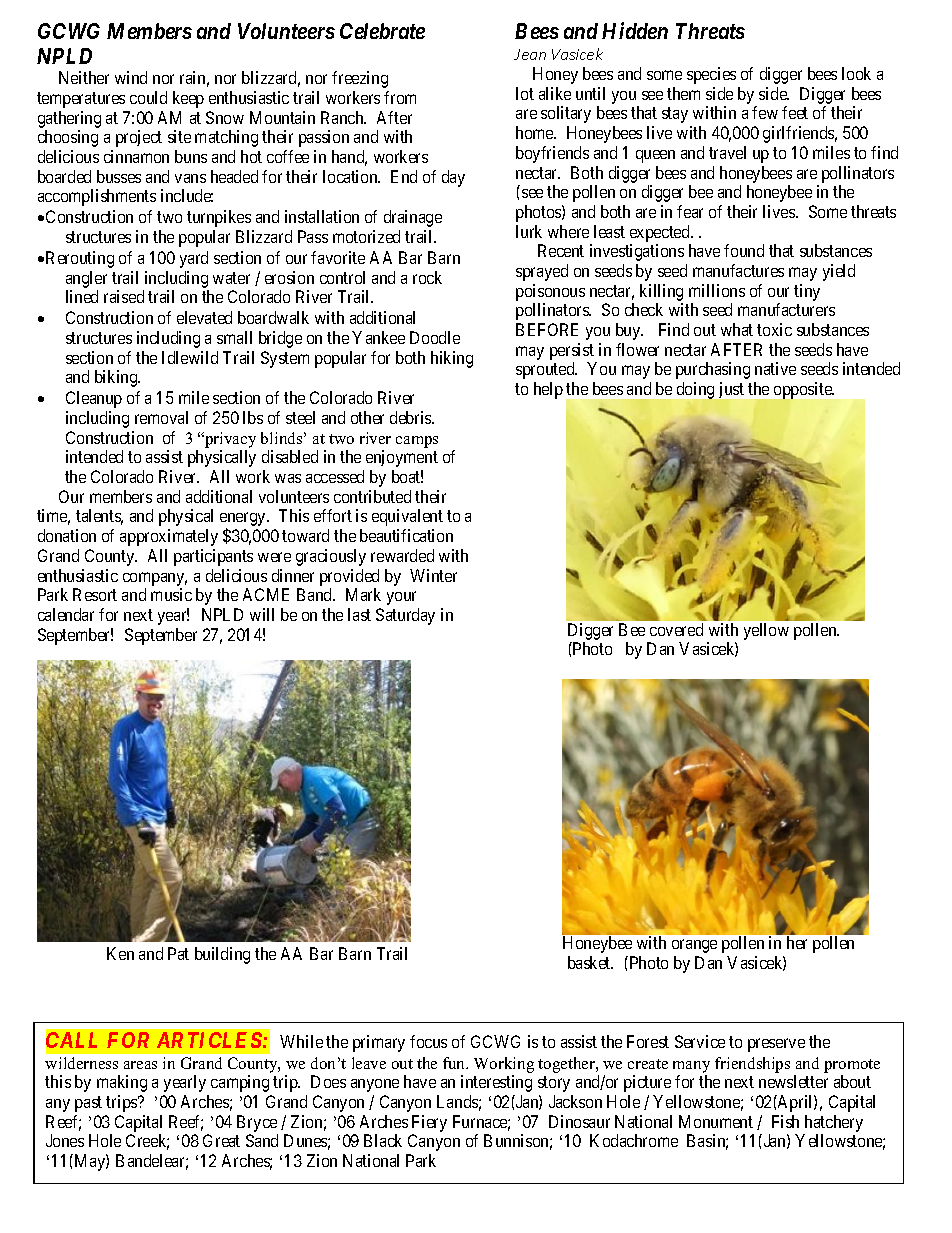  What do you see at coordinates (731, 390) in the screenshot?
I see `just` at bounding box center [731, 390].
